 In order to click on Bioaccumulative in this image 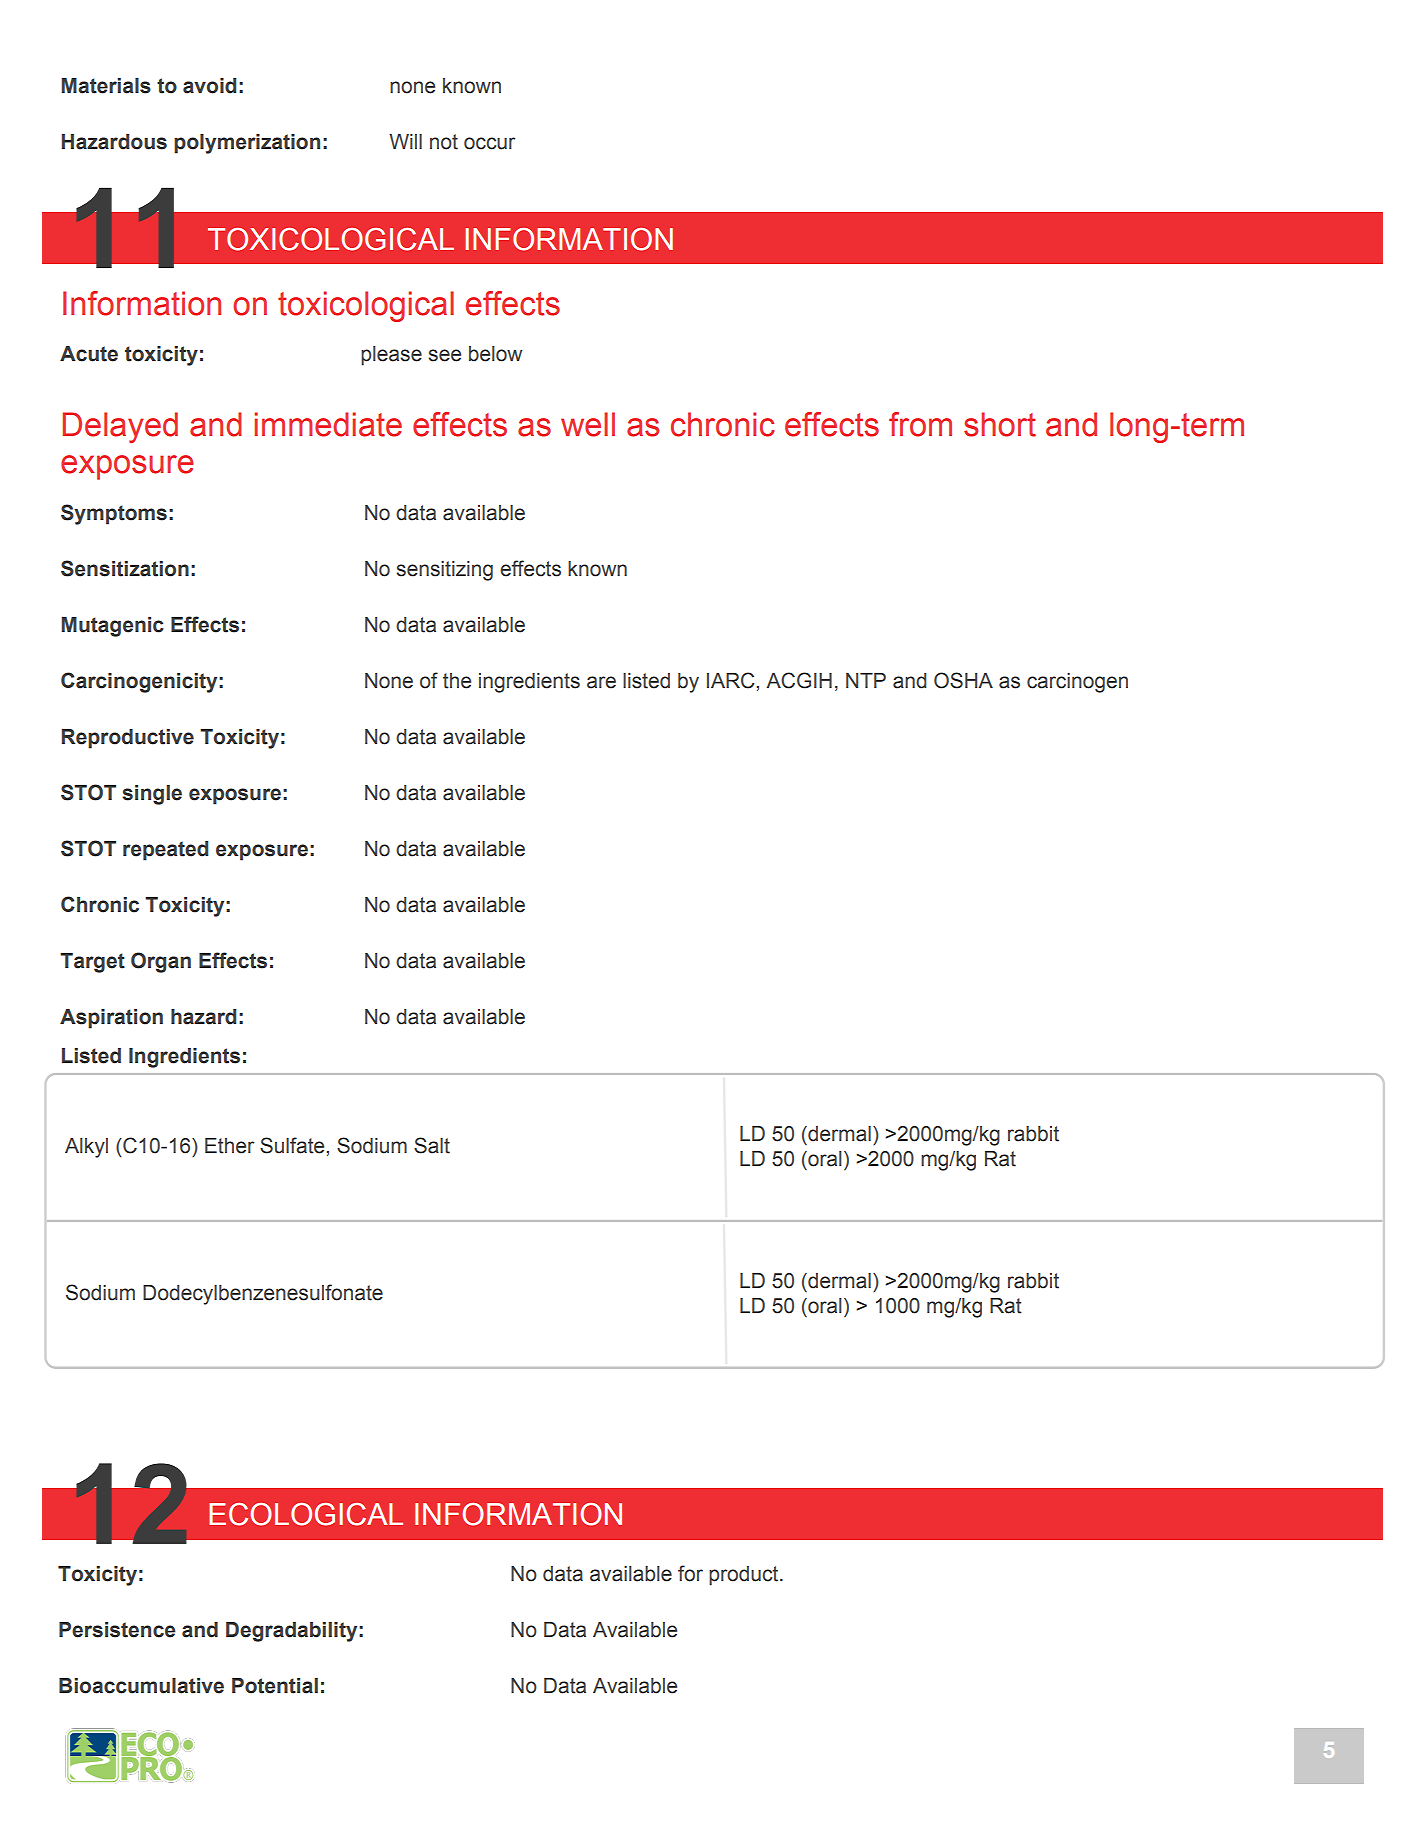, I will do `click(141, 1686)`.
